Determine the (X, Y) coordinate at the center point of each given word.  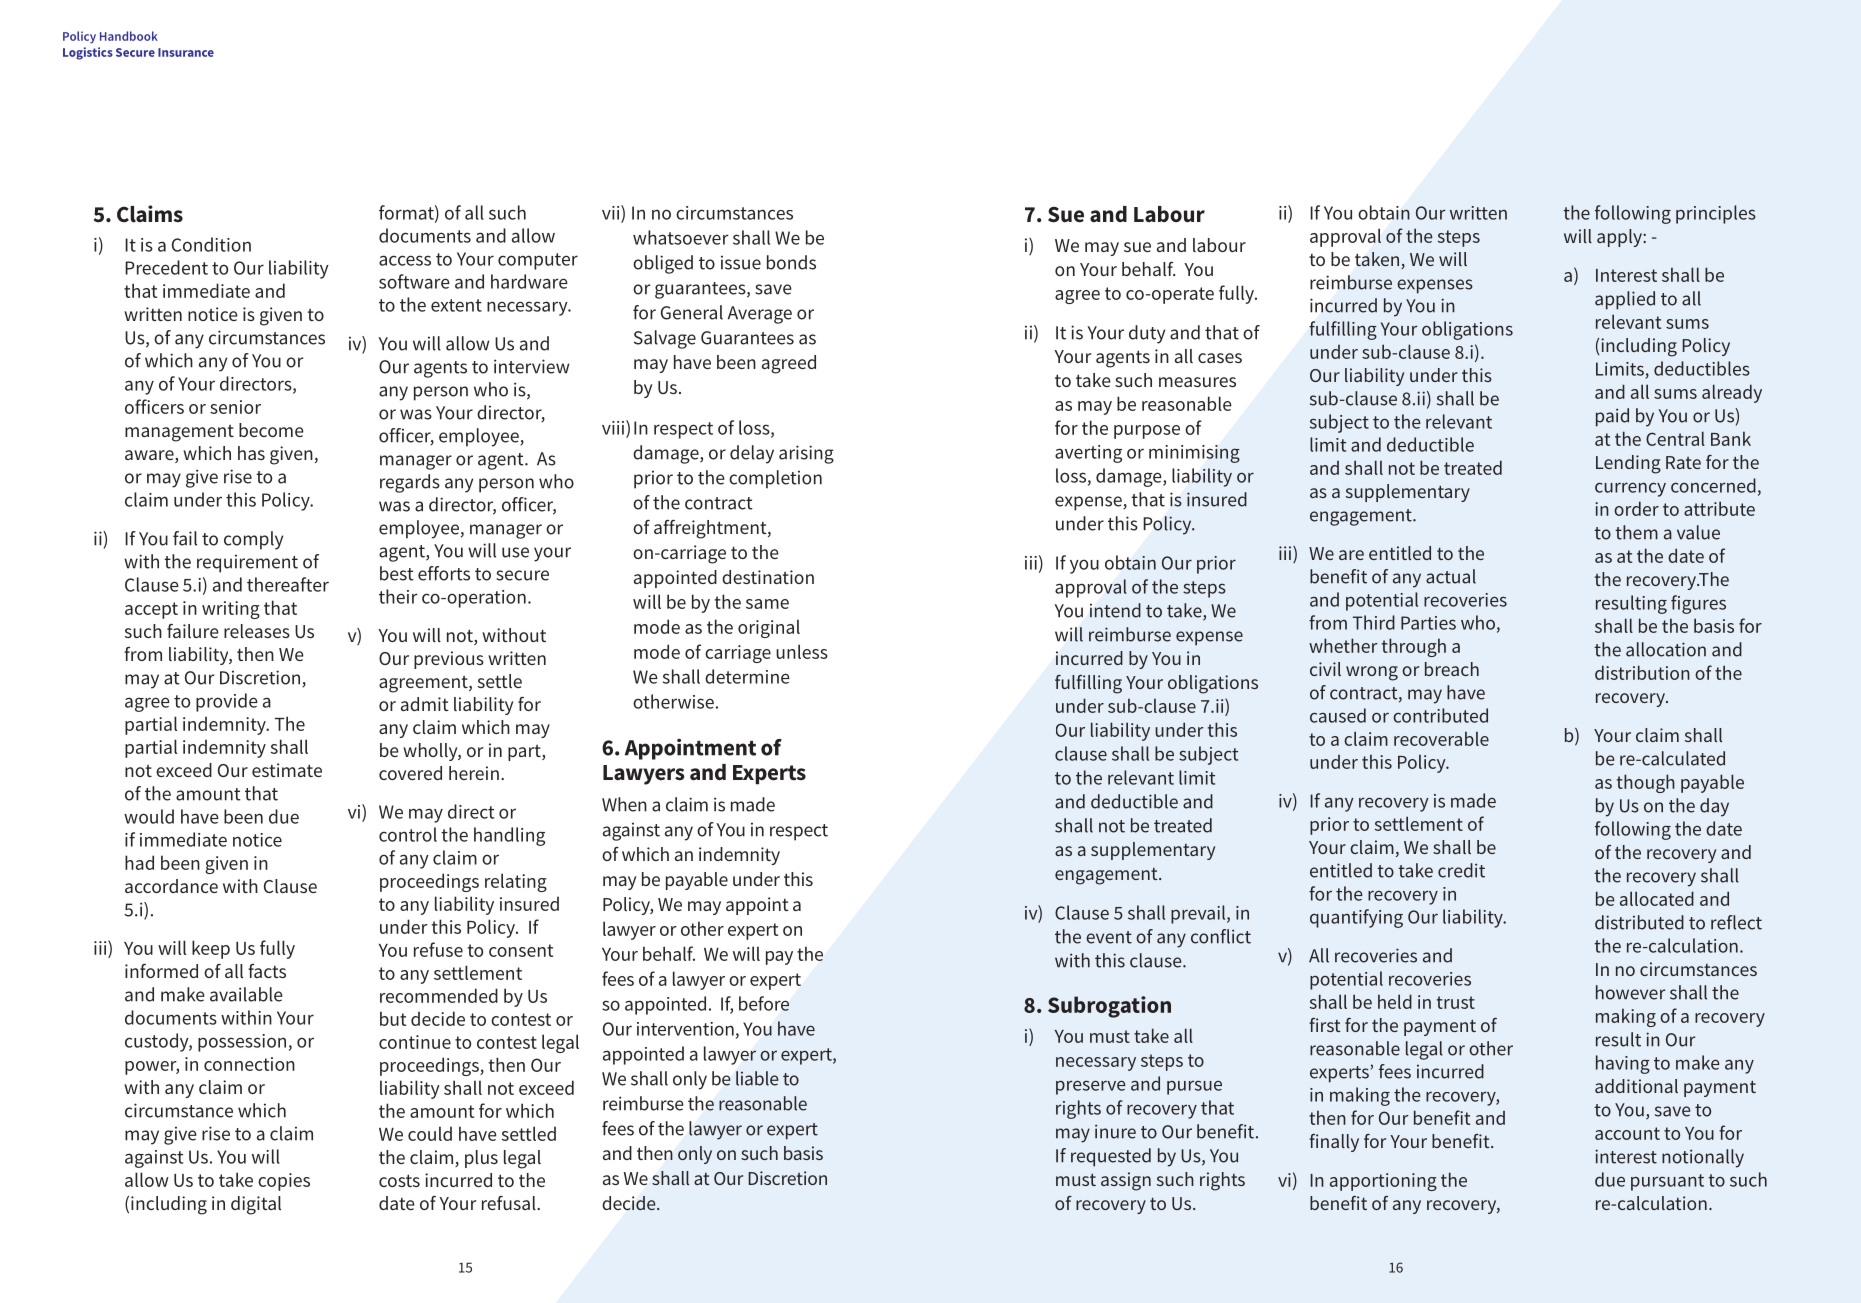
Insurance (186, 52)
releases (257, 631)
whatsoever (681, 237)
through (1414, 647)
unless (802, 651)
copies (284, 1182)
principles (1716, 214)
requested (1111, 1157)
